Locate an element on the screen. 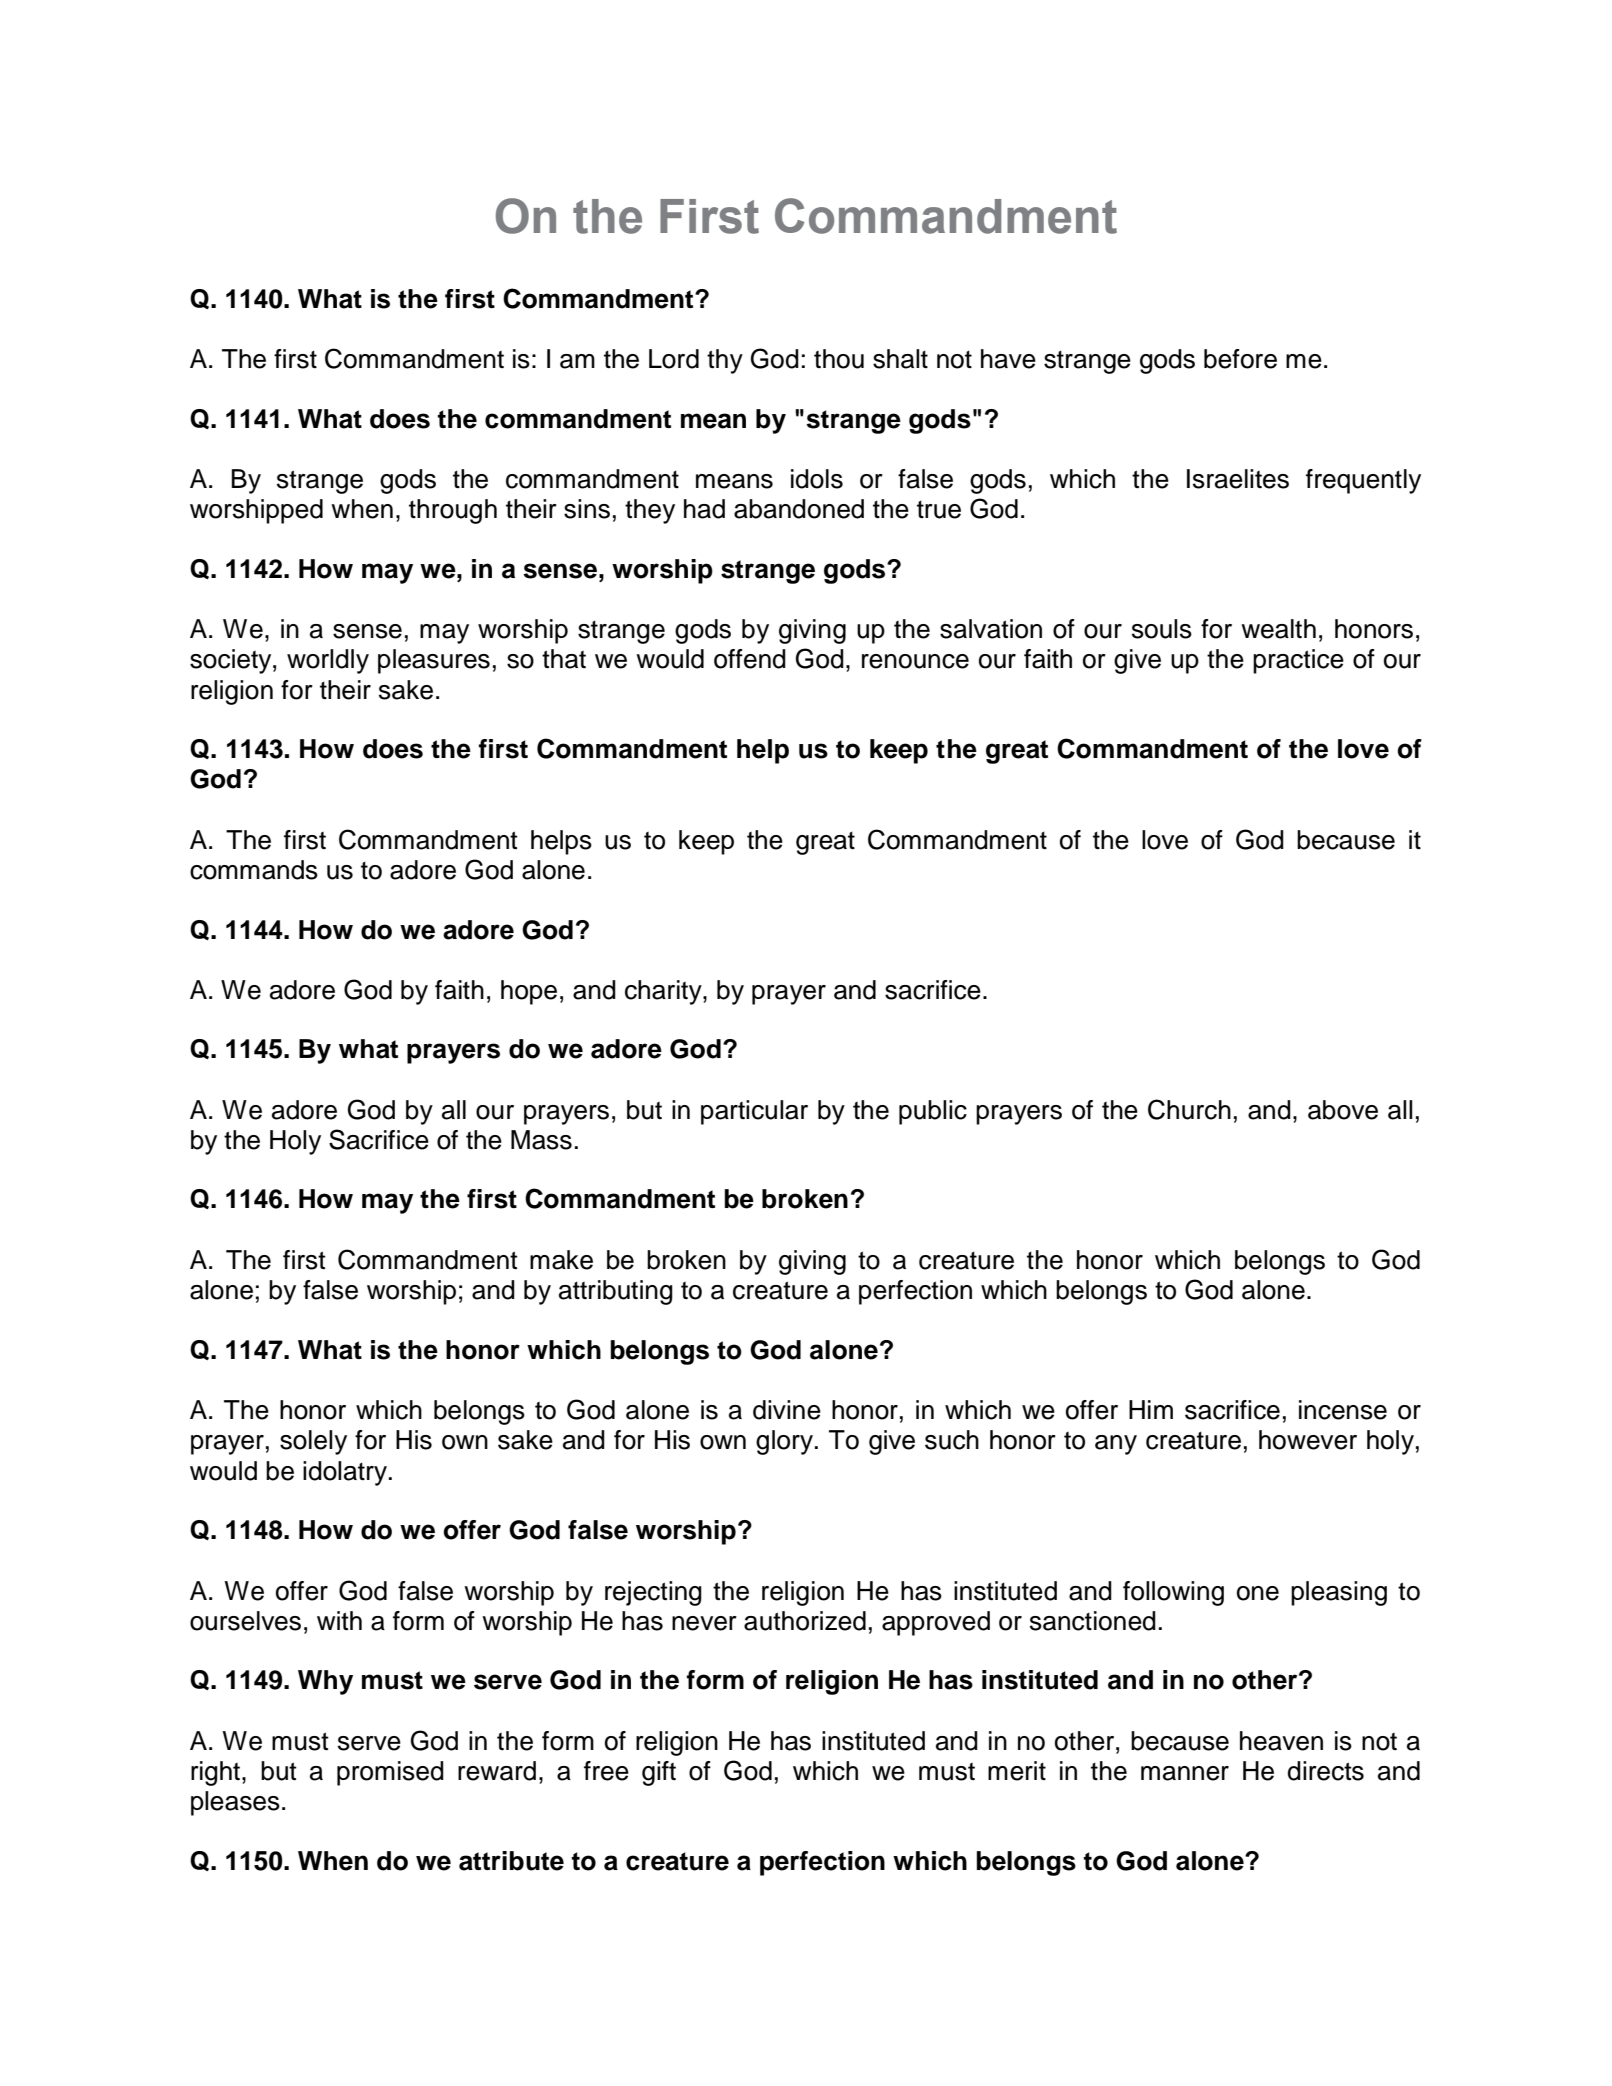 The height and width of the screenshot is (2086, 1612). make is located at coordinates (561, 1260).
